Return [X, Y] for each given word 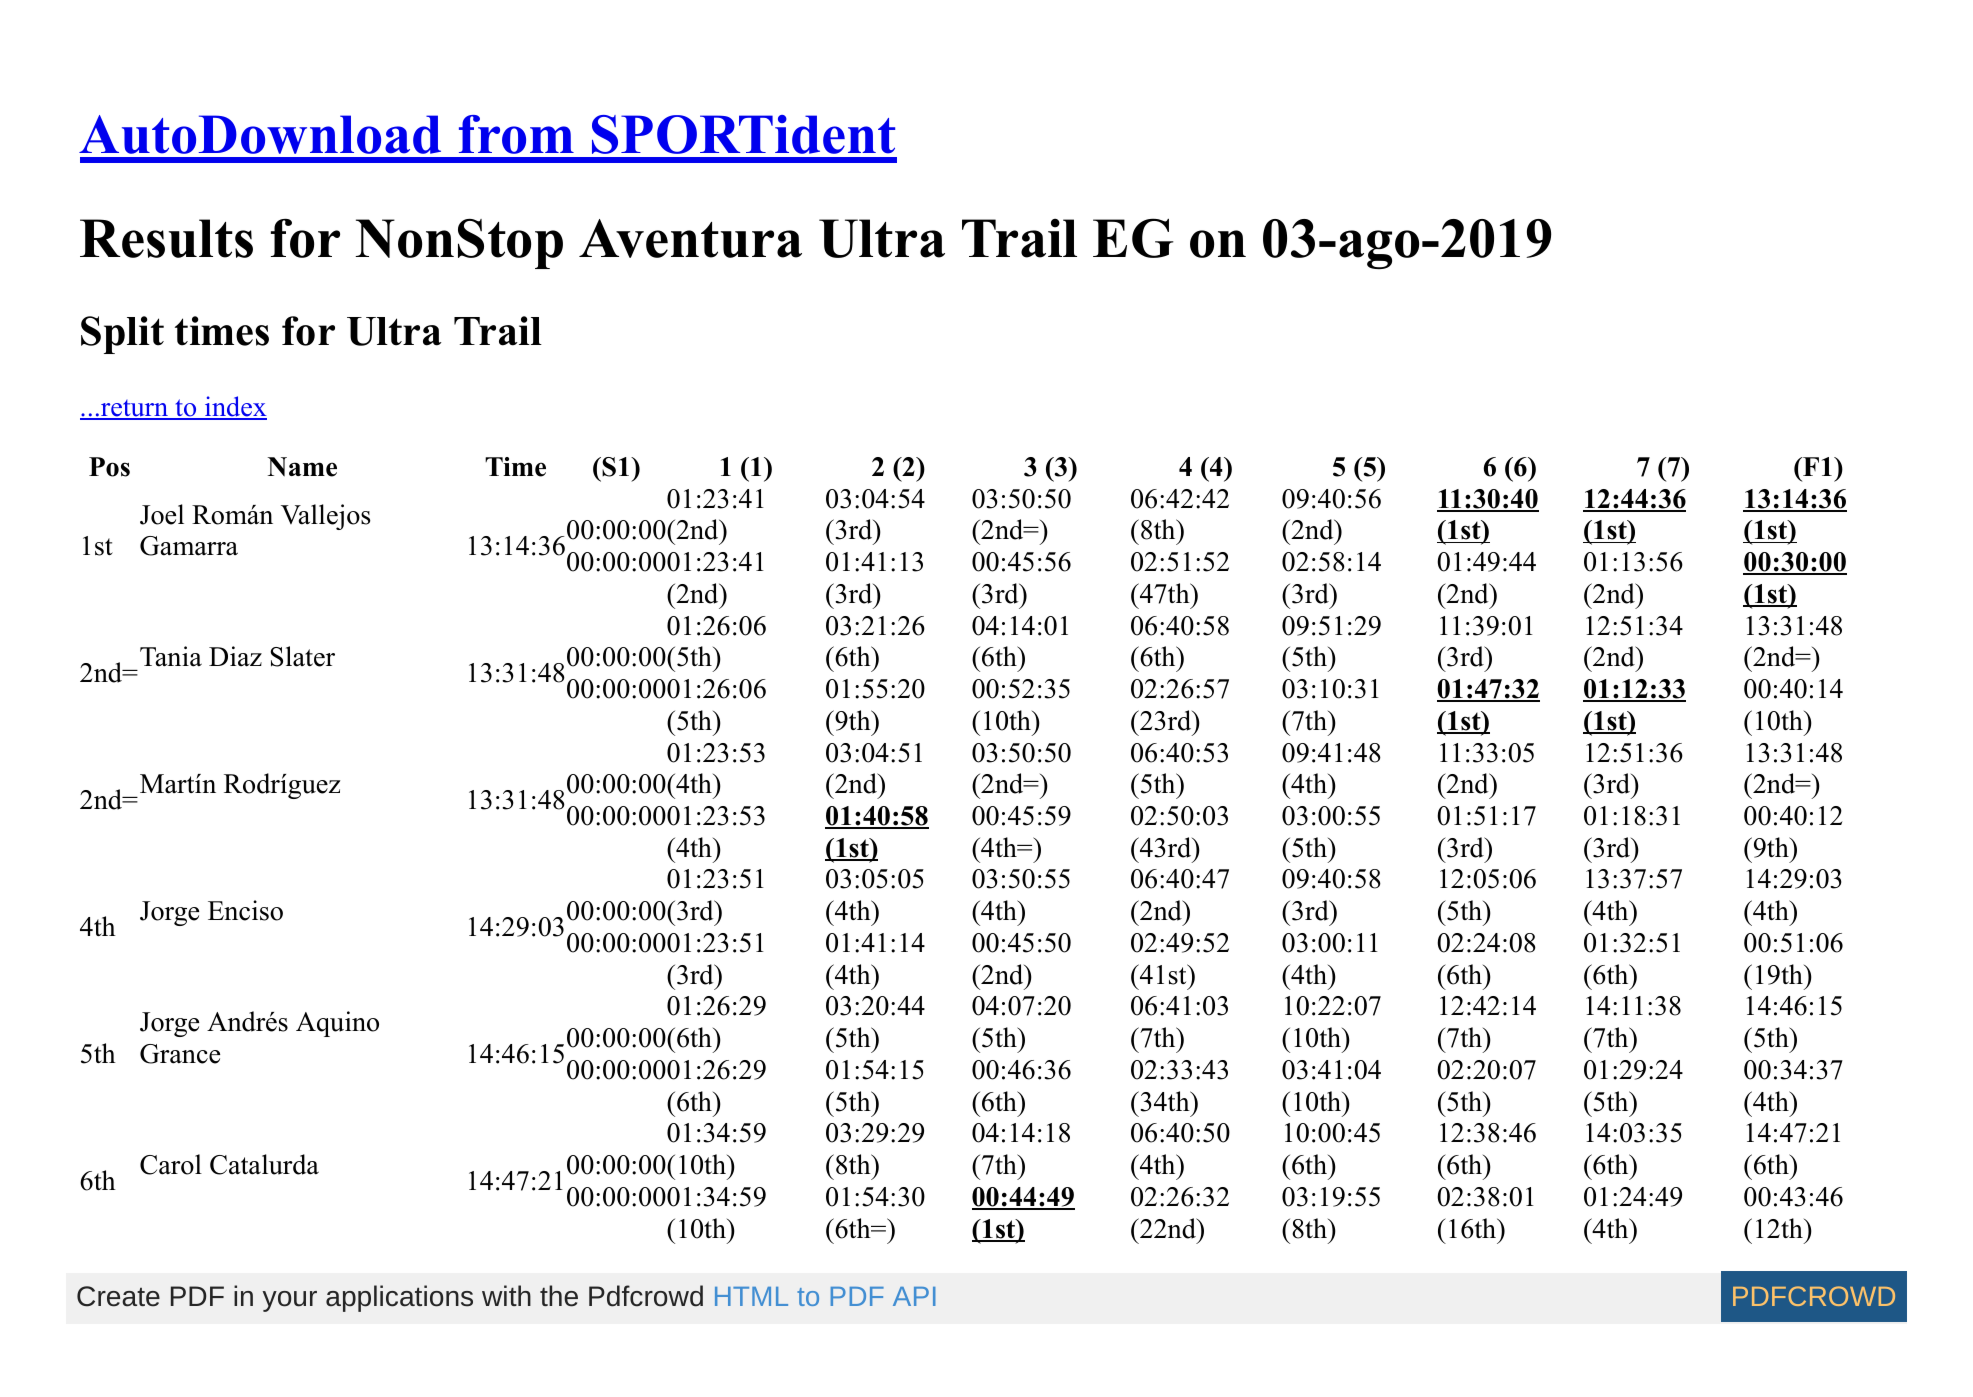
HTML [751, 1296]
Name [302, 467]
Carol [171, 1164]
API [914, 1296]
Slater [302, 656]
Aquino [337, 1024]
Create [118, 1296]
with [506, 1295]
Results [166, 238]
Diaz [235, 656]
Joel [162, 514]
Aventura [690, 238]
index [235, 407]
